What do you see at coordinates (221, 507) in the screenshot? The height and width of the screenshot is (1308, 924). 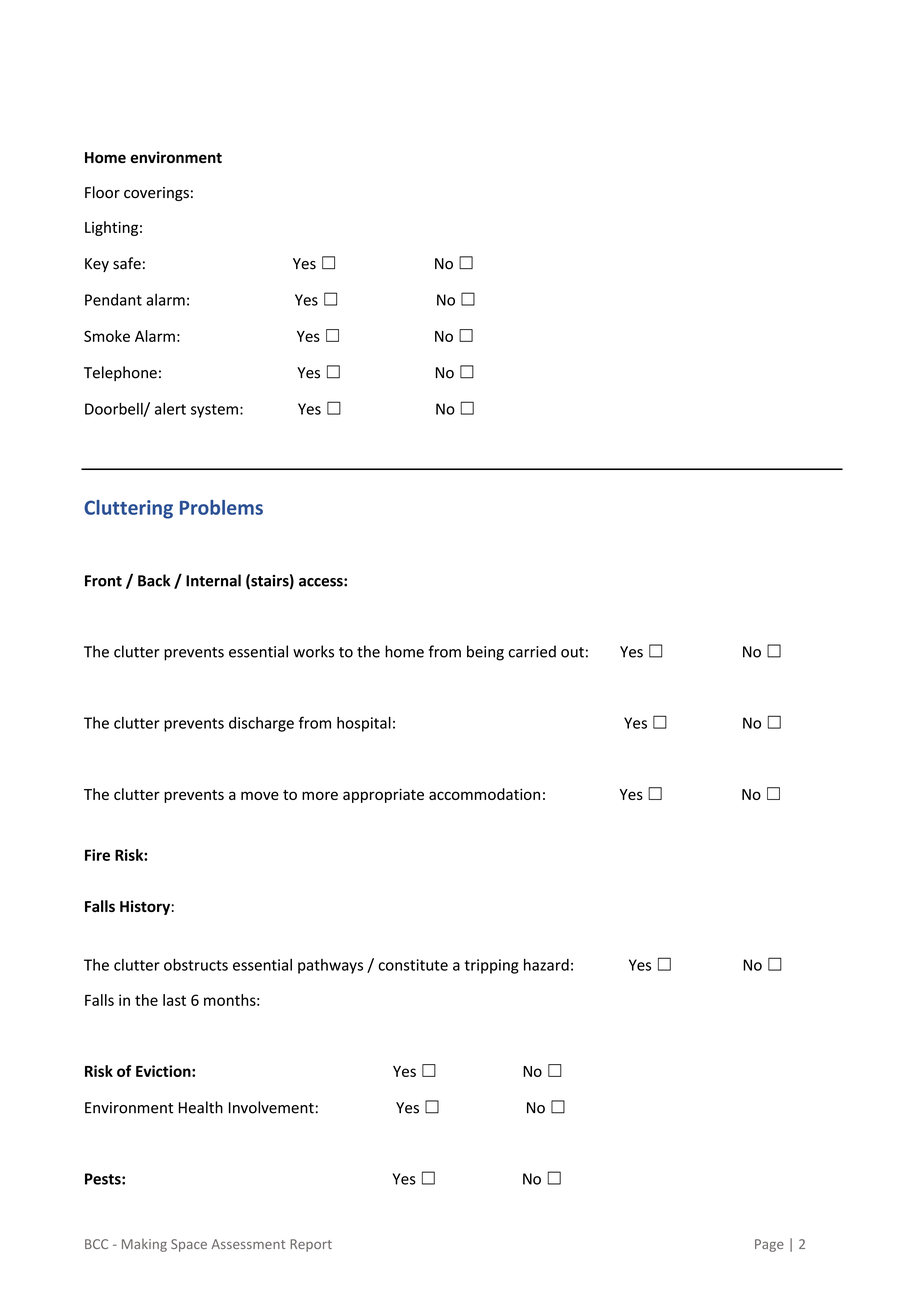 I see `Problems` at bounding box center [221, 507].
